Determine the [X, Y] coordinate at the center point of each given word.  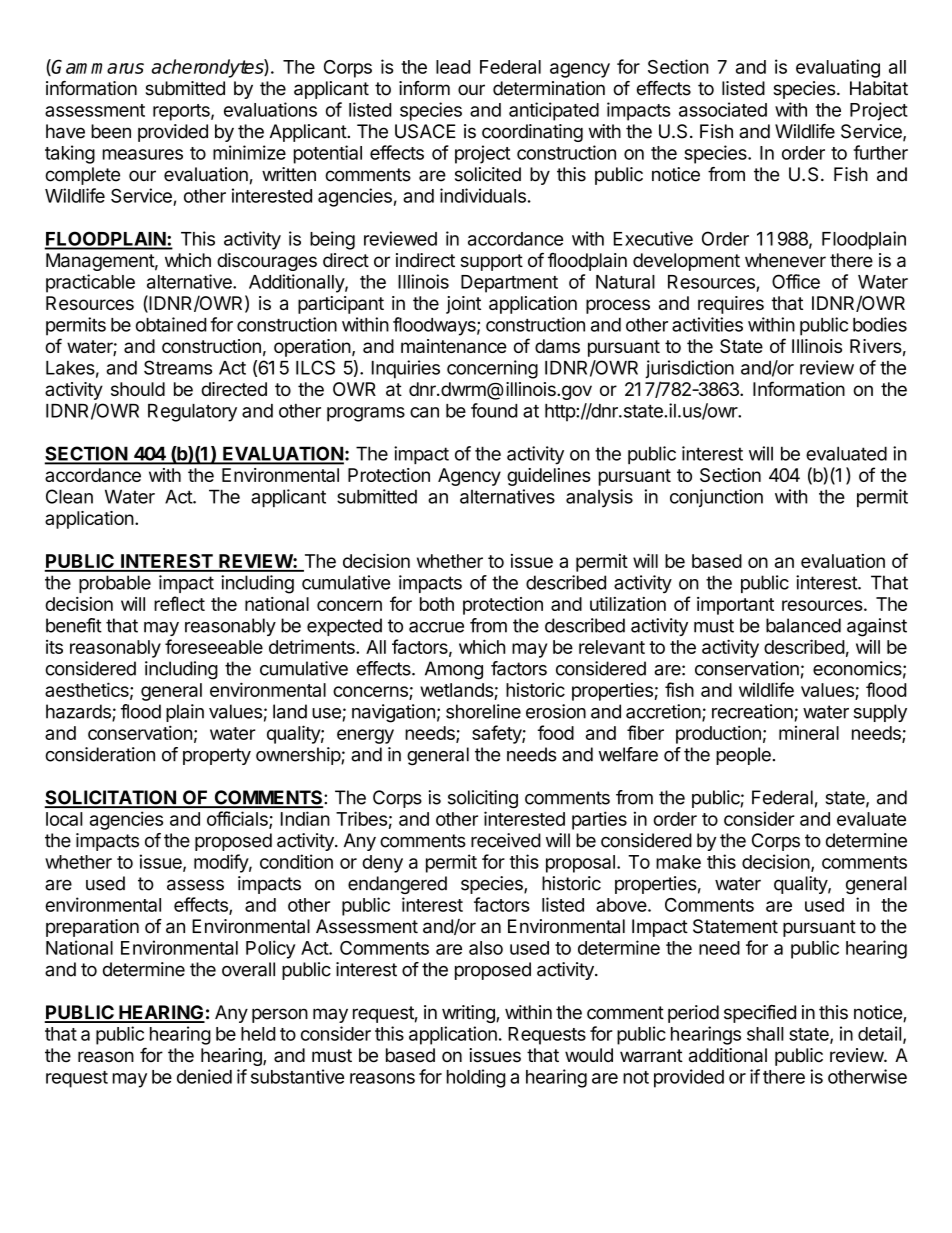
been [111, 131]
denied [204, 1076]
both [437, 604]
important [735, 606]
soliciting [483, 799]
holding [476, 1078]
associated [723, 109]
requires [731, 305]
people [743, 756]
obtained [171, 324]
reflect [179, 603]
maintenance [454, 346]
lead [453, 67]
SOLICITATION [111, 798]
